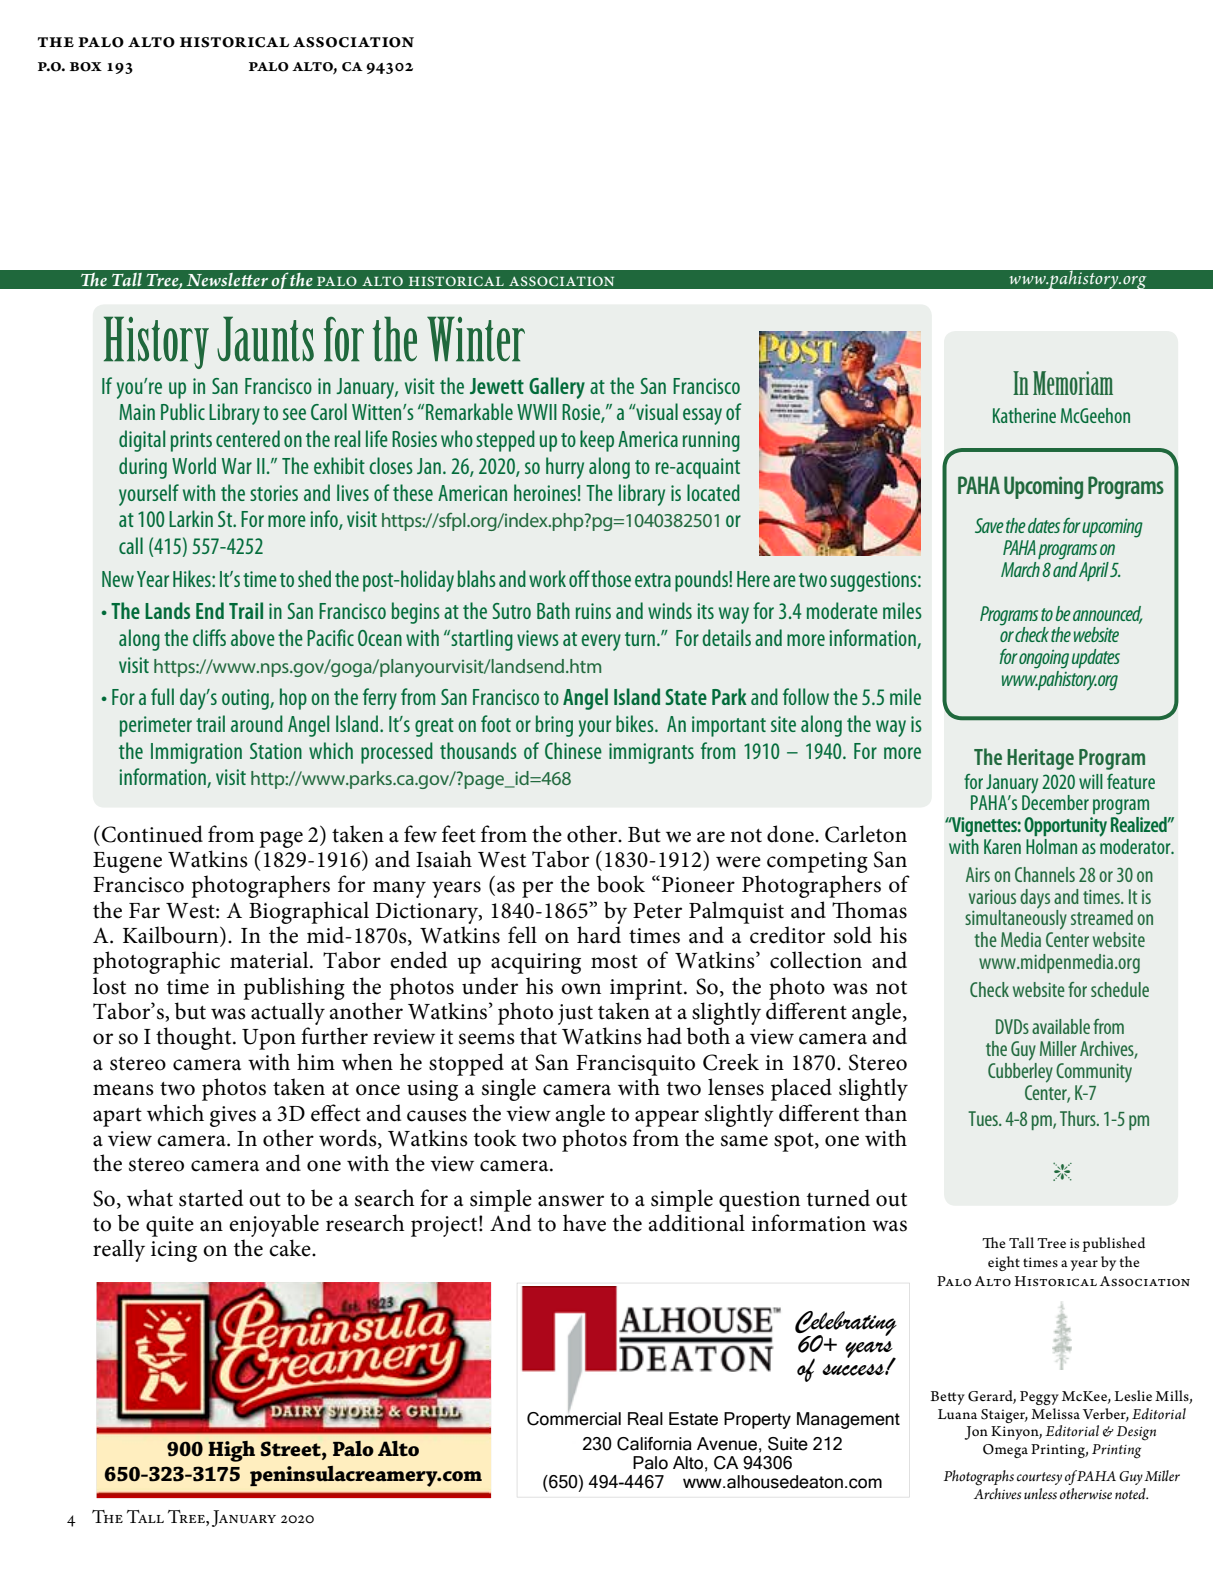 The width and height of the page is (1213, 1570). Describe the element at coordinates (191, 518) in the page. I see `Larkin` at that location.
